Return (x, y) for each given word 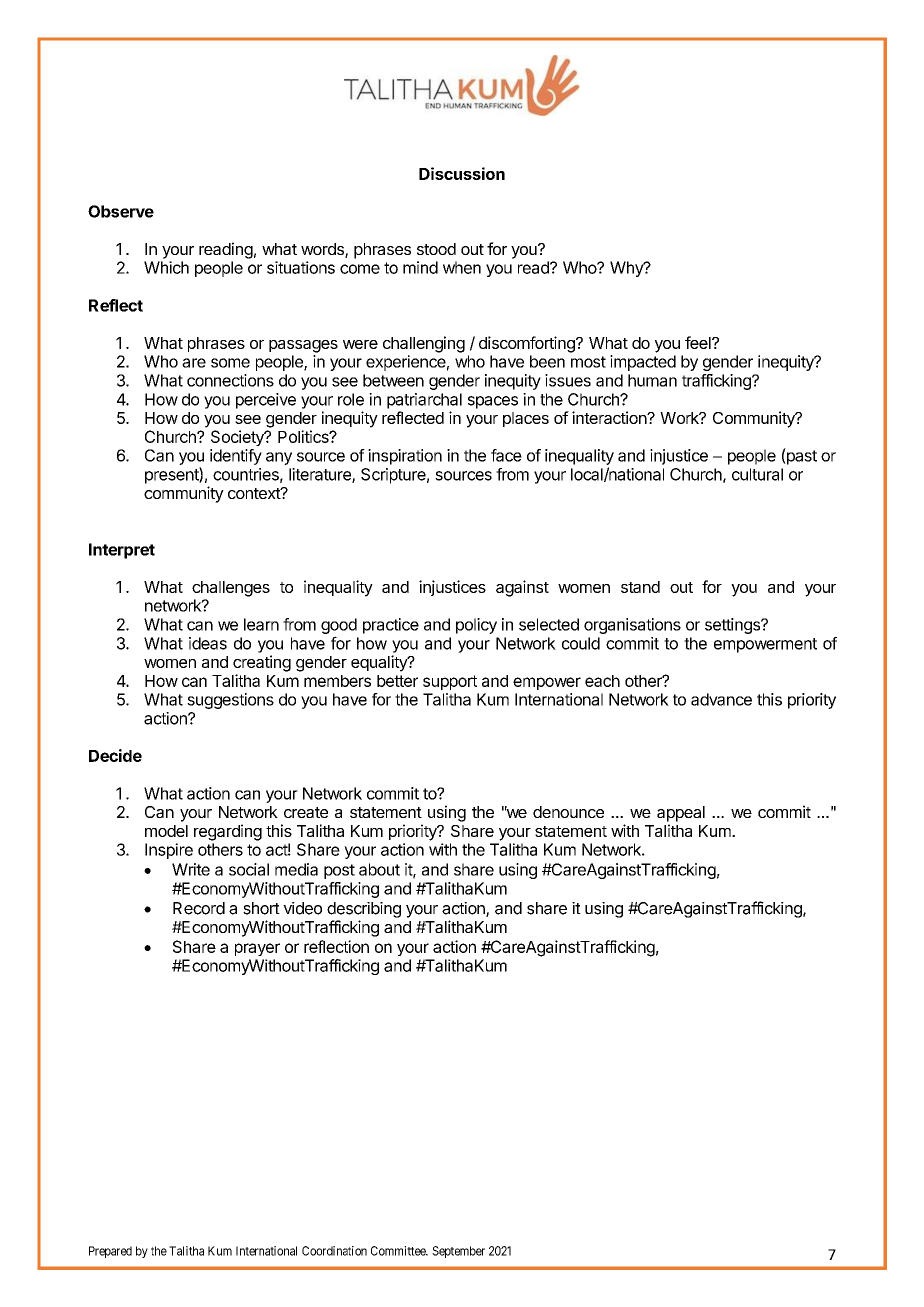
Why (627, 269)
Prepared (110, 1252)
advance (721, 699)
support (450, 682)
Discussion (462, 173)
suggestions (230, 701)
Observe (121, 211)
